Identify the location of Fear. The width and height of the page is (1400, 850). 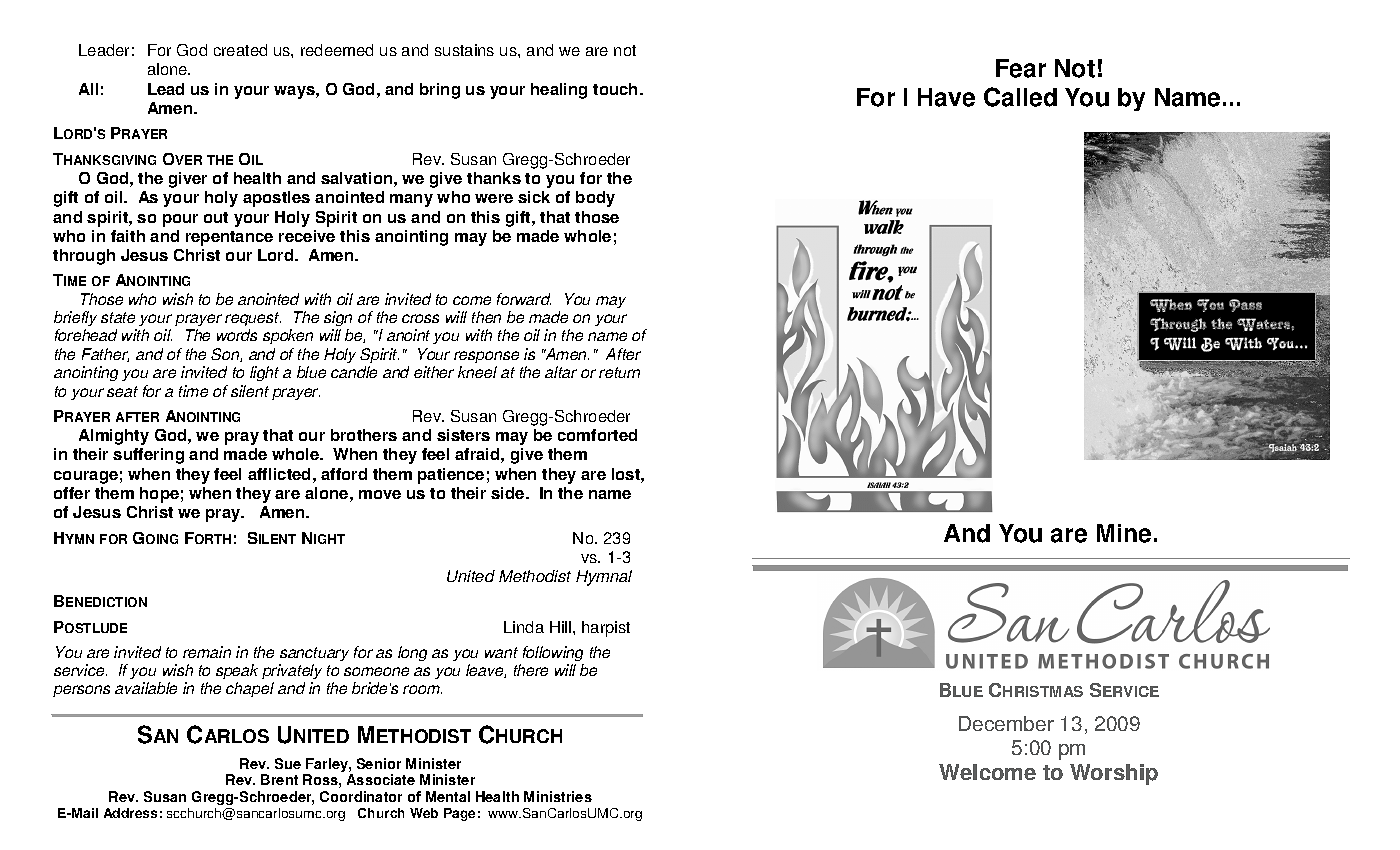
(1021, 68).
